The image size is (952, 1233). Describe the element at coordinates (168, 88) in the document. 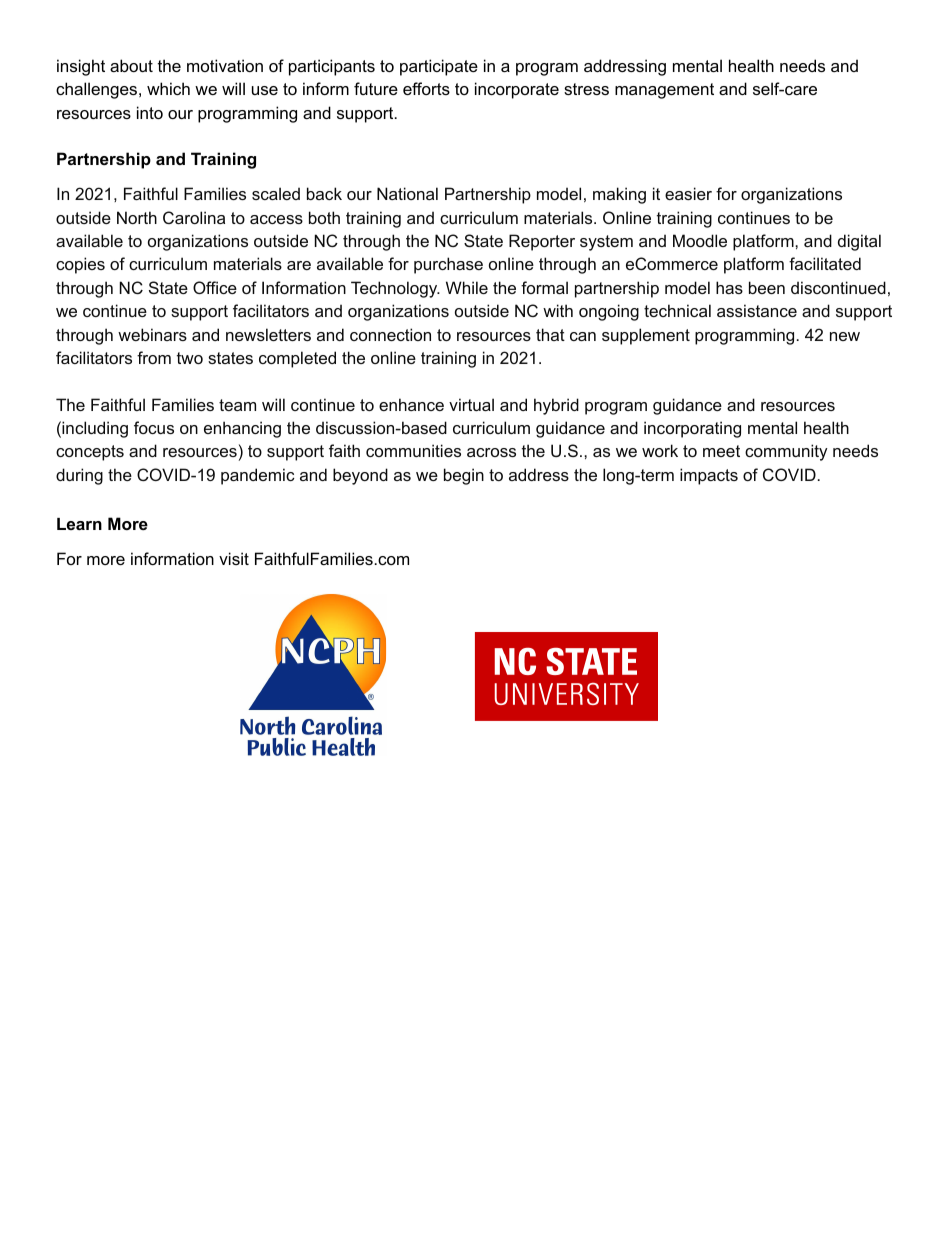

I see `which` at that location.
